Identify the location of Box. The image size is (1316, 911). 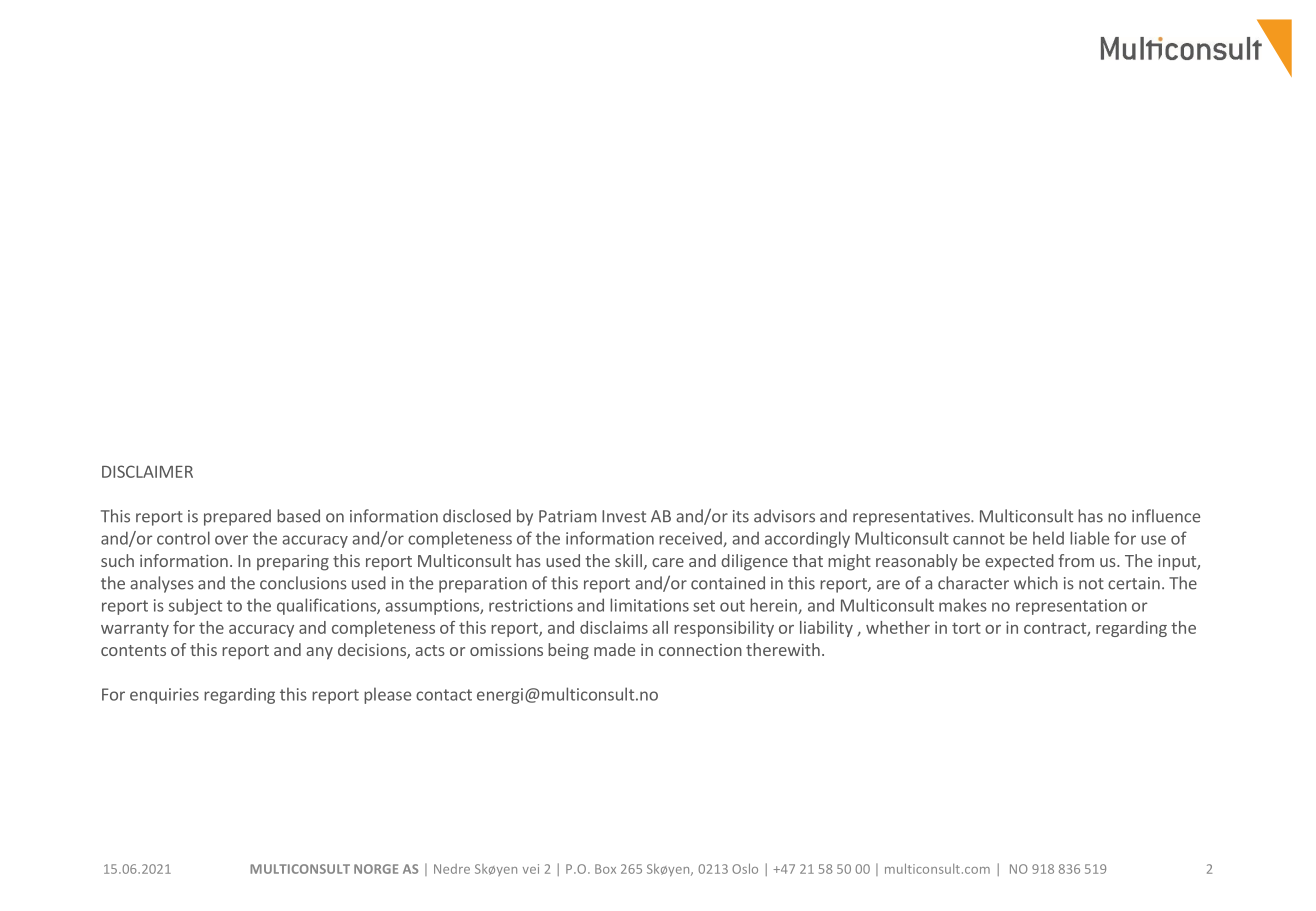
(605, 869).
